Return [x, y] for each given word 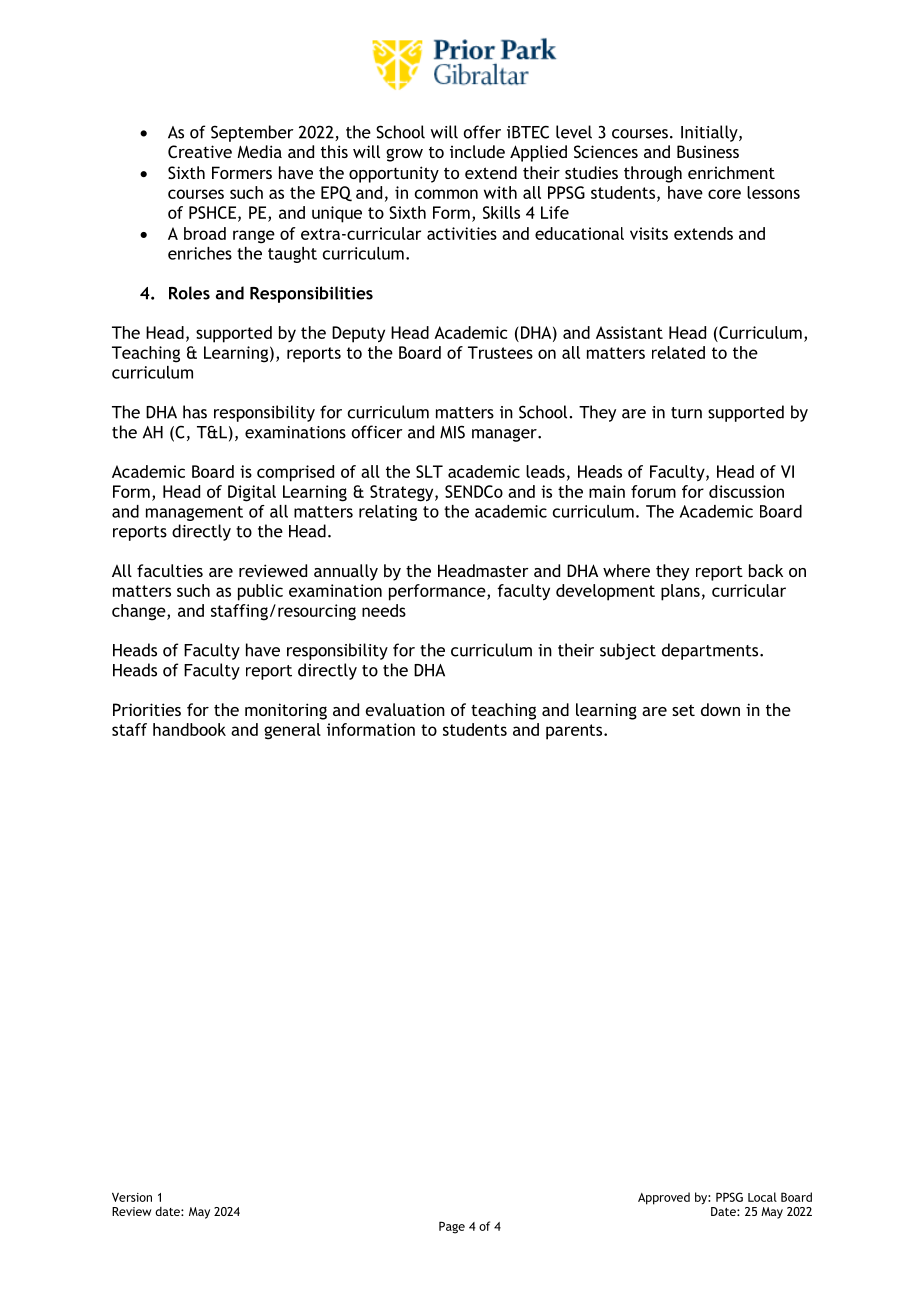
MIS [452, 432]
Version [132, 1197]
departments [711, 651]
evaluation [405, 709]
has [195, 412]
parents [575, 732]
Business [708, 151]
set [683, 710]
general [292, 731]
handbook [189, 729]
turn [686, 413]
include [477, 151]
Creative [200, 151]
